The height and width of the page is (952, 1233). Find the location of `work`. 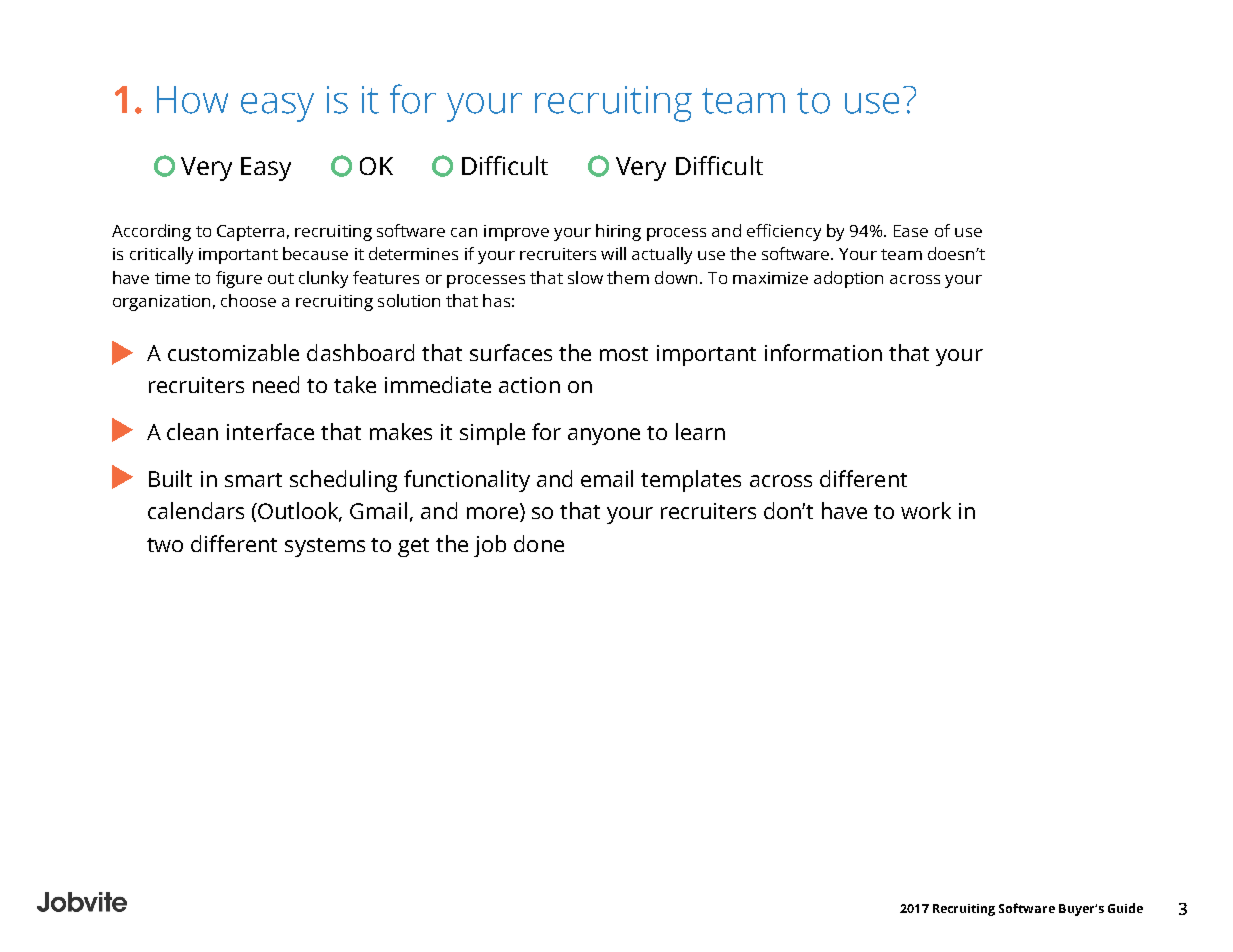

work is located at coordinates (926, 510).
